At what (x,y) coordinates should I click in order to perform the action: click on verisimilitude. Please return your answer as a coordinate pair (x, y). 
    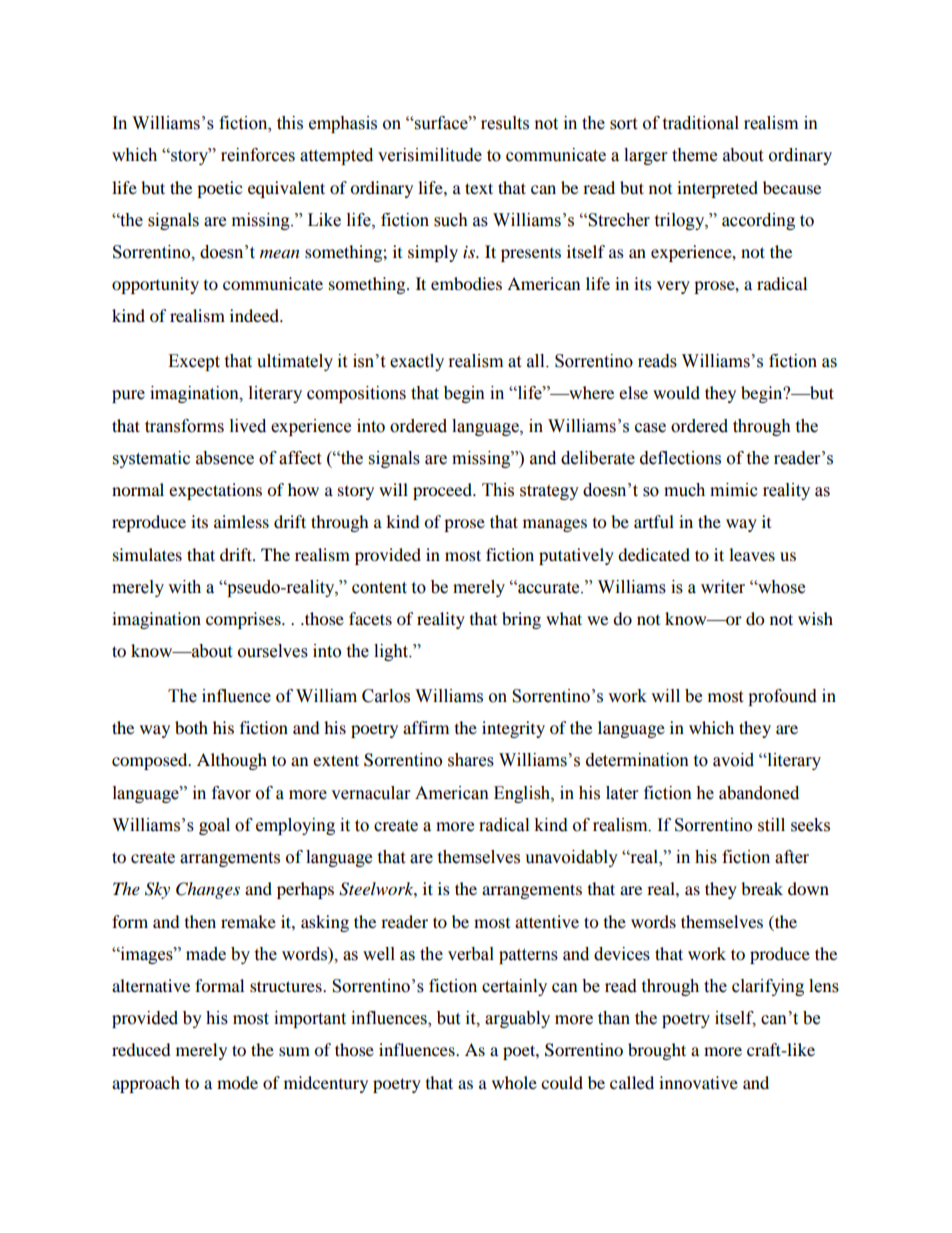
    Looking at the image, I should click on (430, 155).
